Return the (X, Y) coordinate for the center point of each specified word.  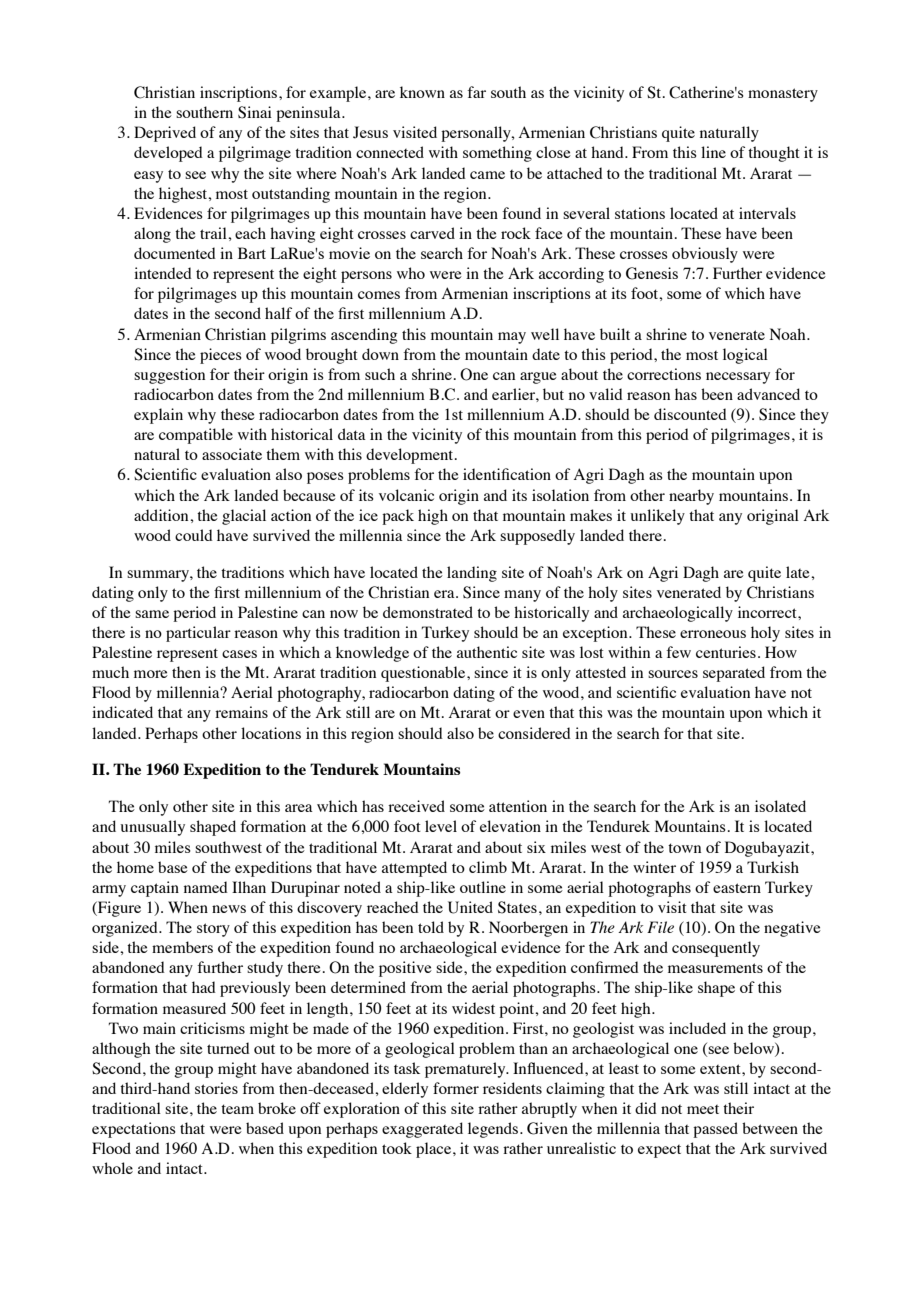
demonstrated (428, 612)
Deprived (165, 134)
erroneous (713, 634)
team (237, 1109)
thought (774, 154)
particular (198, 634)
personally (477, 134)
